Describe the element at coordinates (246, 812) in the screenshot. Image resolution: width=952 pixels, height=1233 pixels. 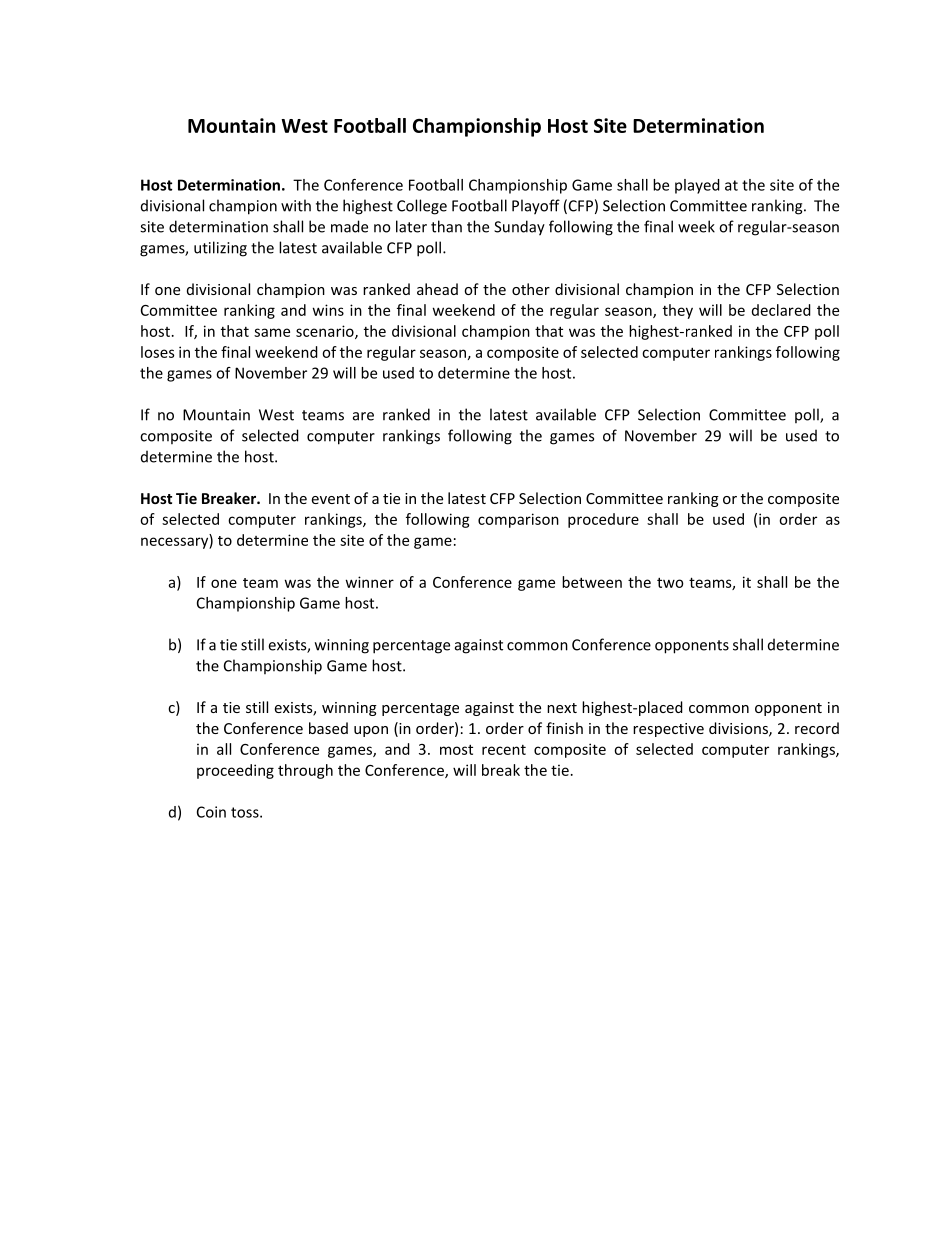
I see `toss` at that location.
